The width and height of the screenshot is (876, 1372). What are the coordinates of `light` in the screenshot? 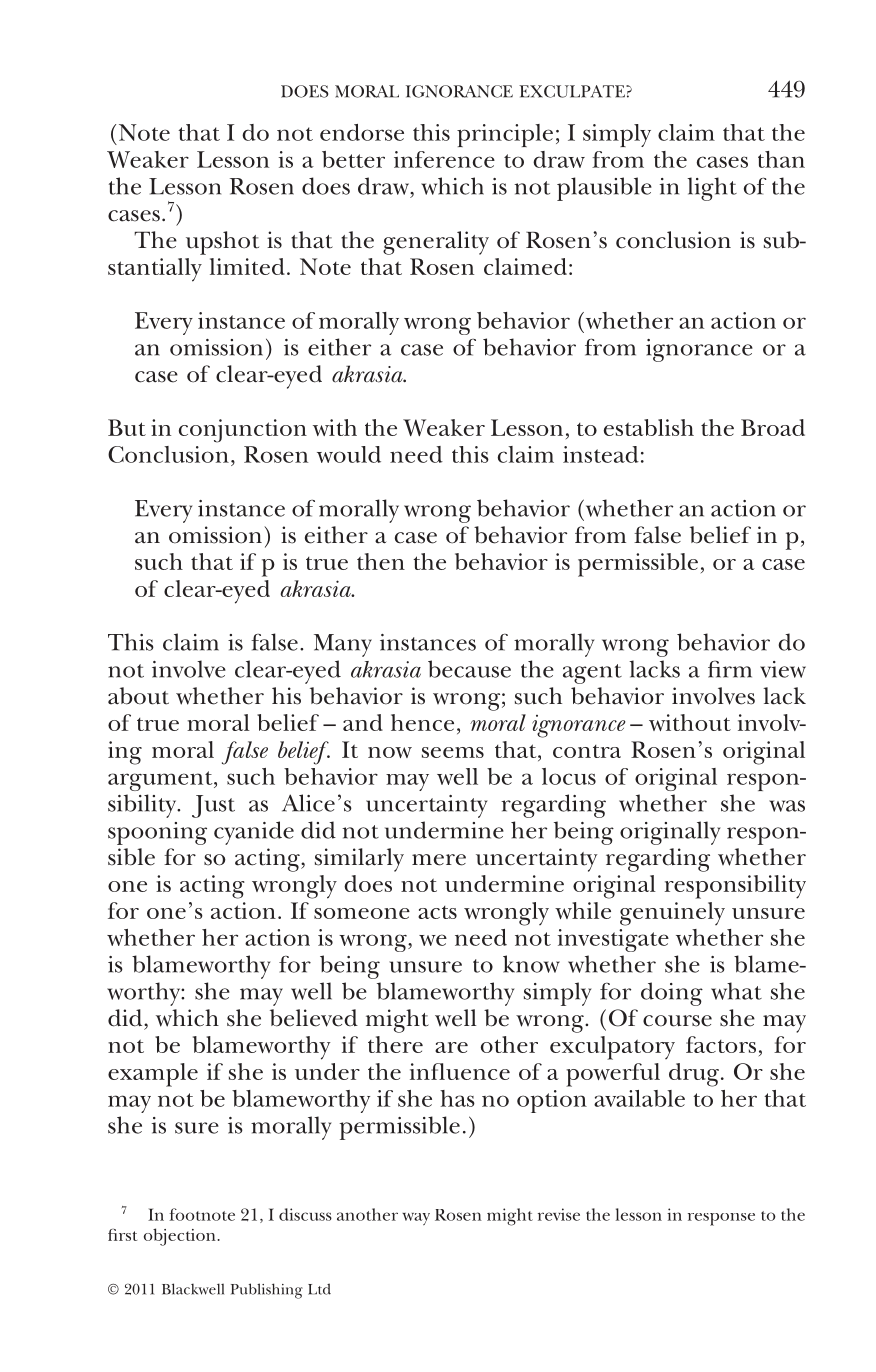 It's located at (712, 189).
